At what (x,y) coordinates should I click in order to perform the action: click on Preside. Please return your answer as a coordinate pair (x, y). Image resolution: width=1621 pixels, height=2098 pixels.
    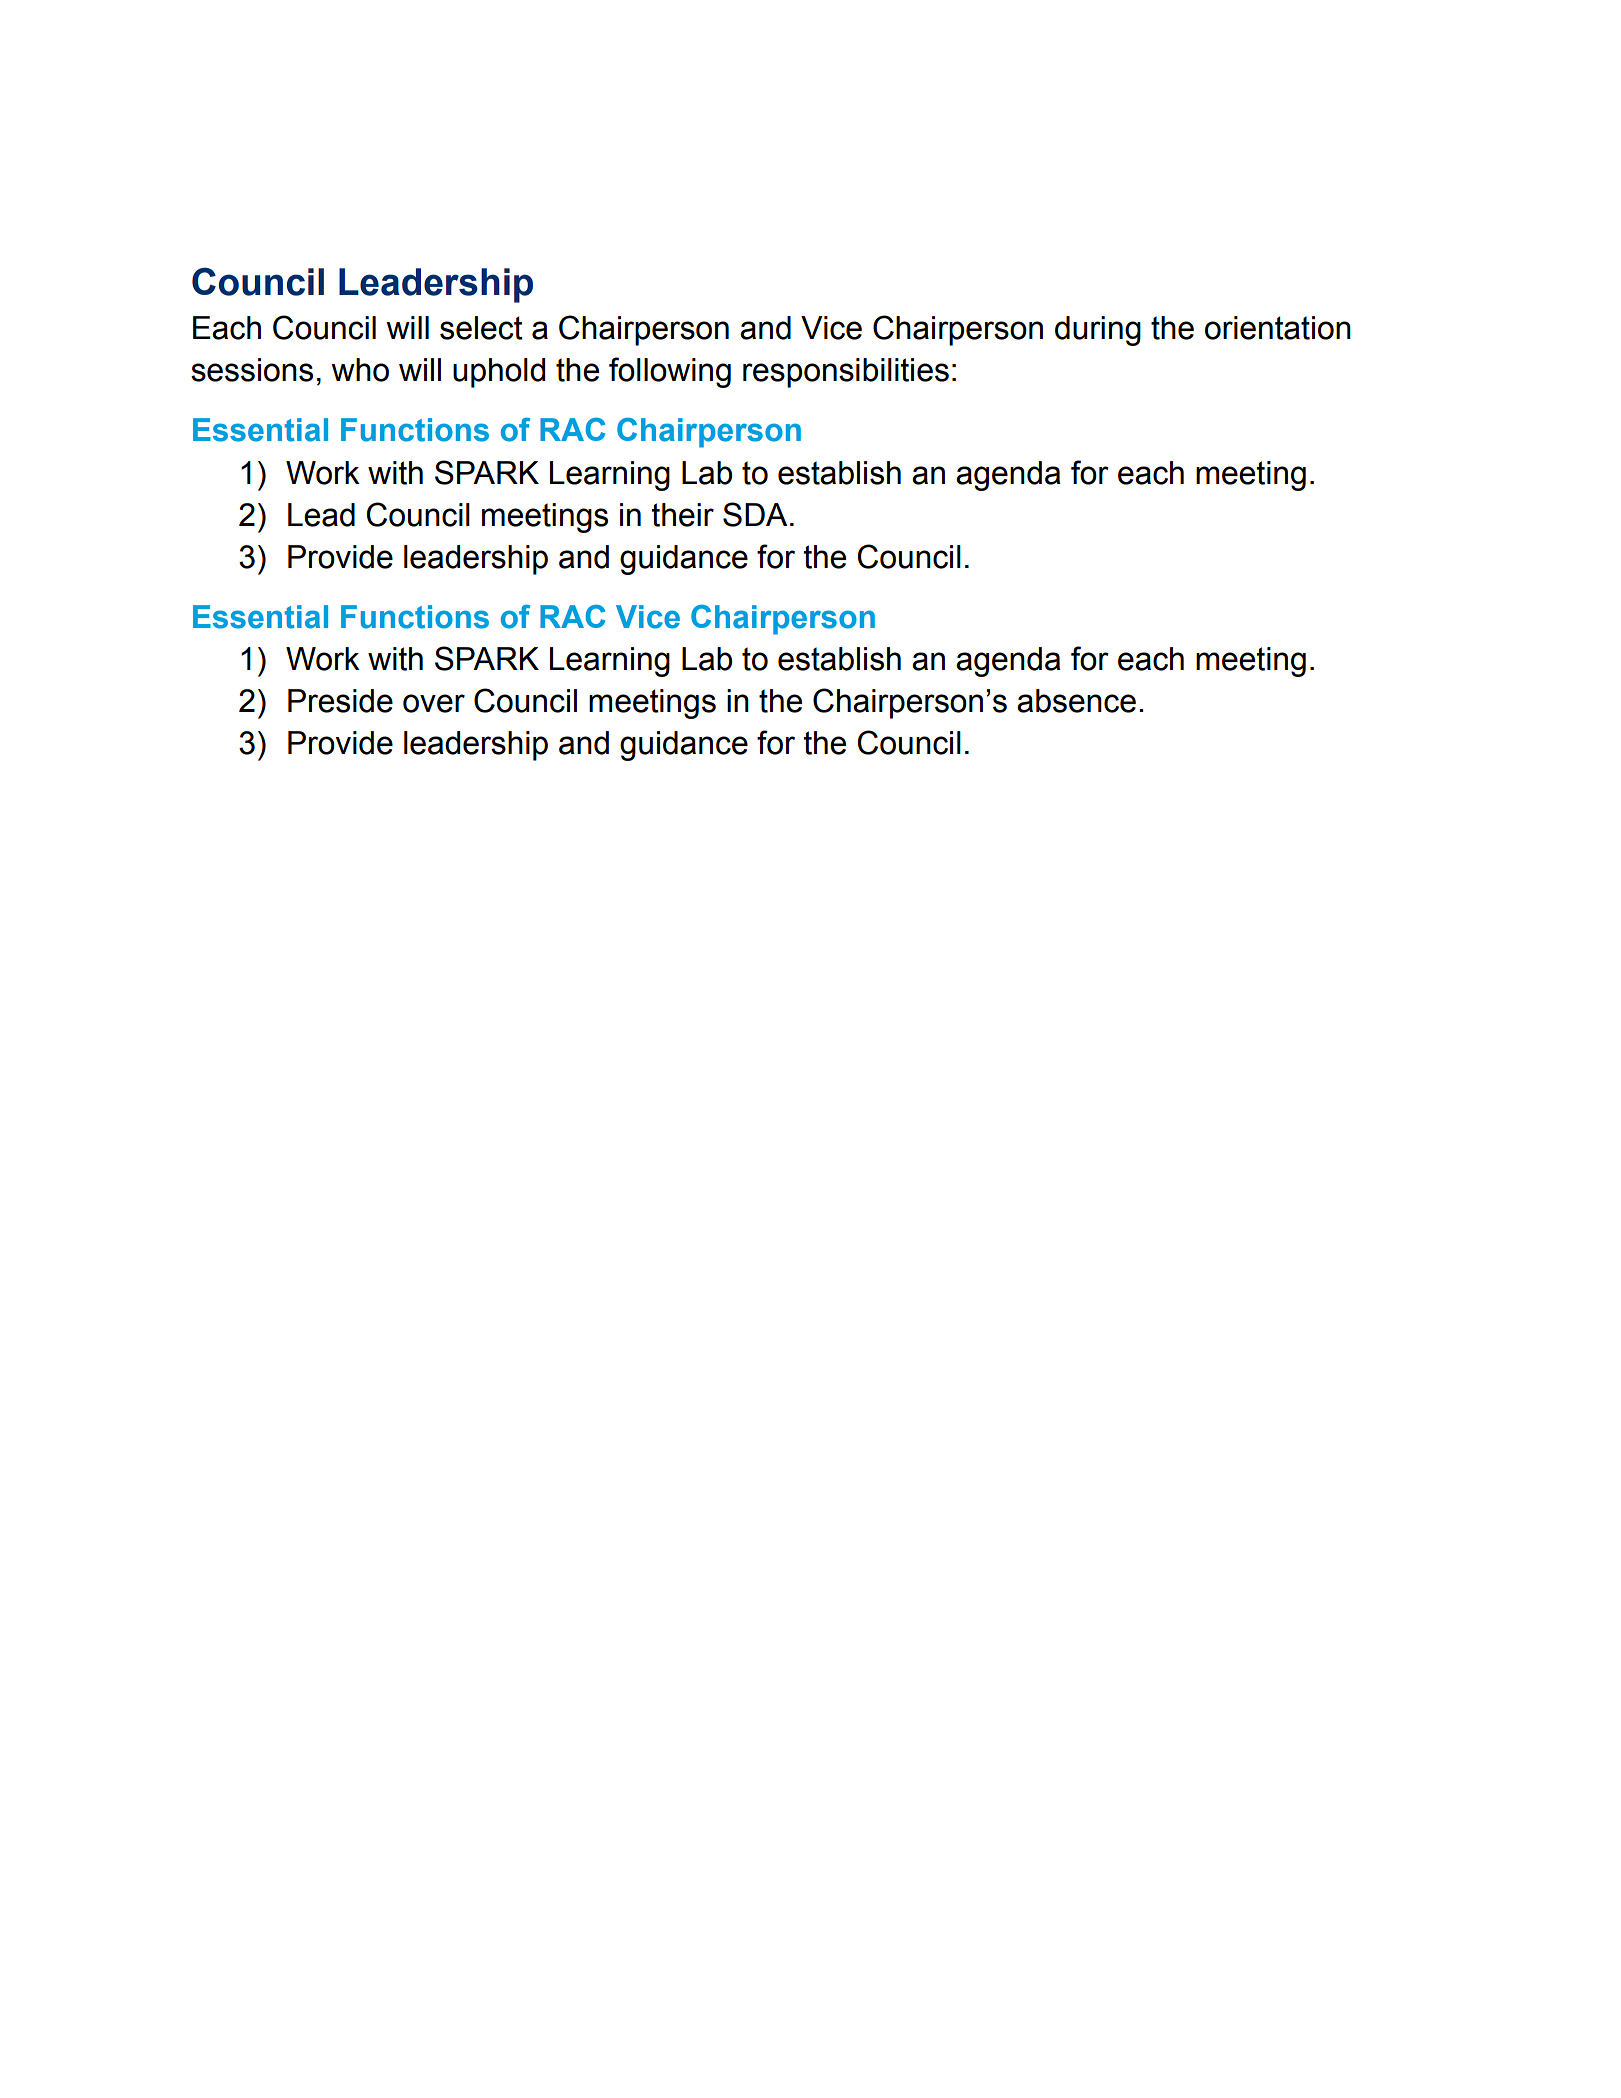
    Looking at the image, I should click on (340, 701).
